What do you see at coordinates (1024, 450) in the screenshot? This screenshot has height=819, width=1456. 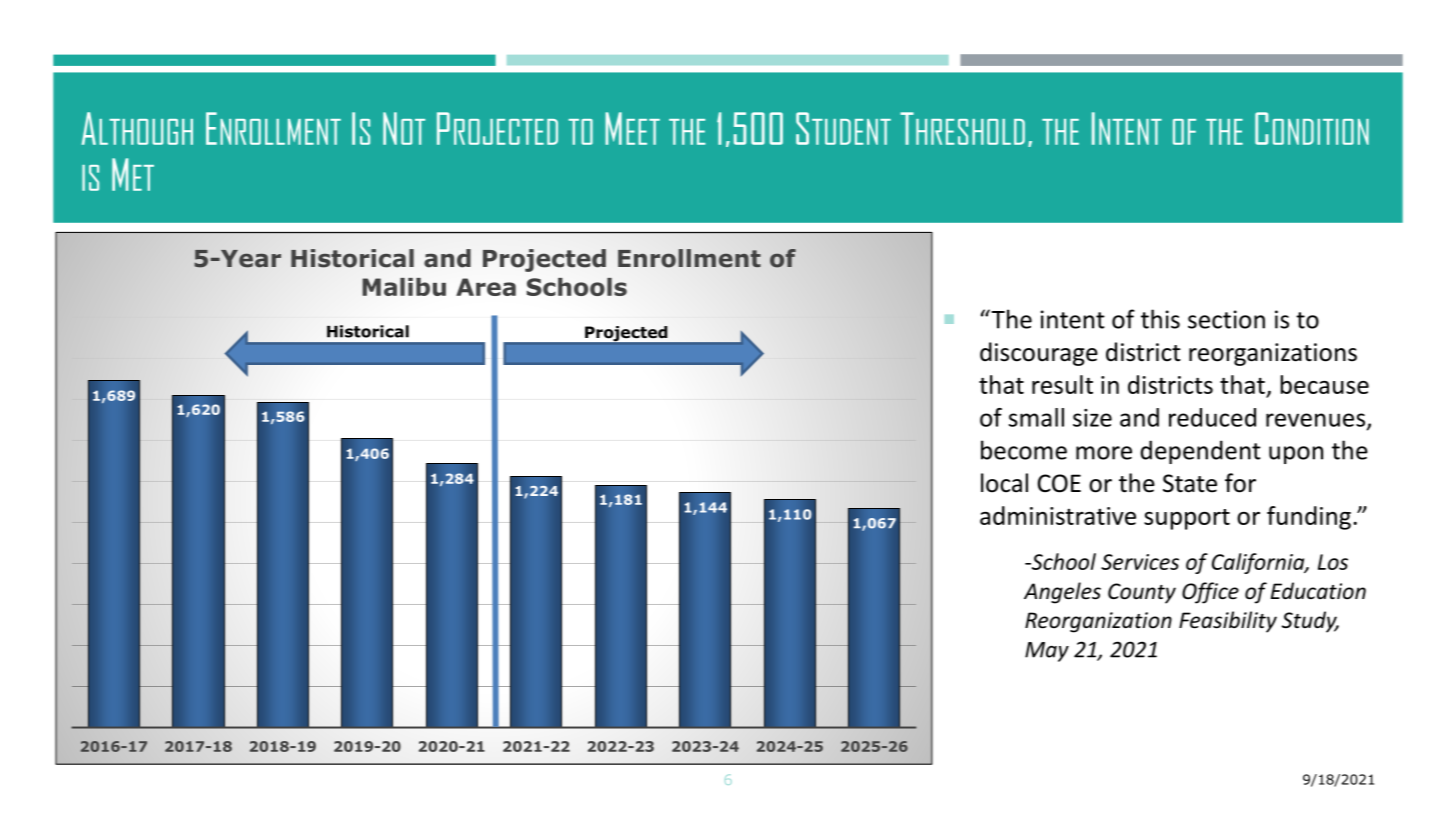 I see `become` at bounding box center [1024, 450].
